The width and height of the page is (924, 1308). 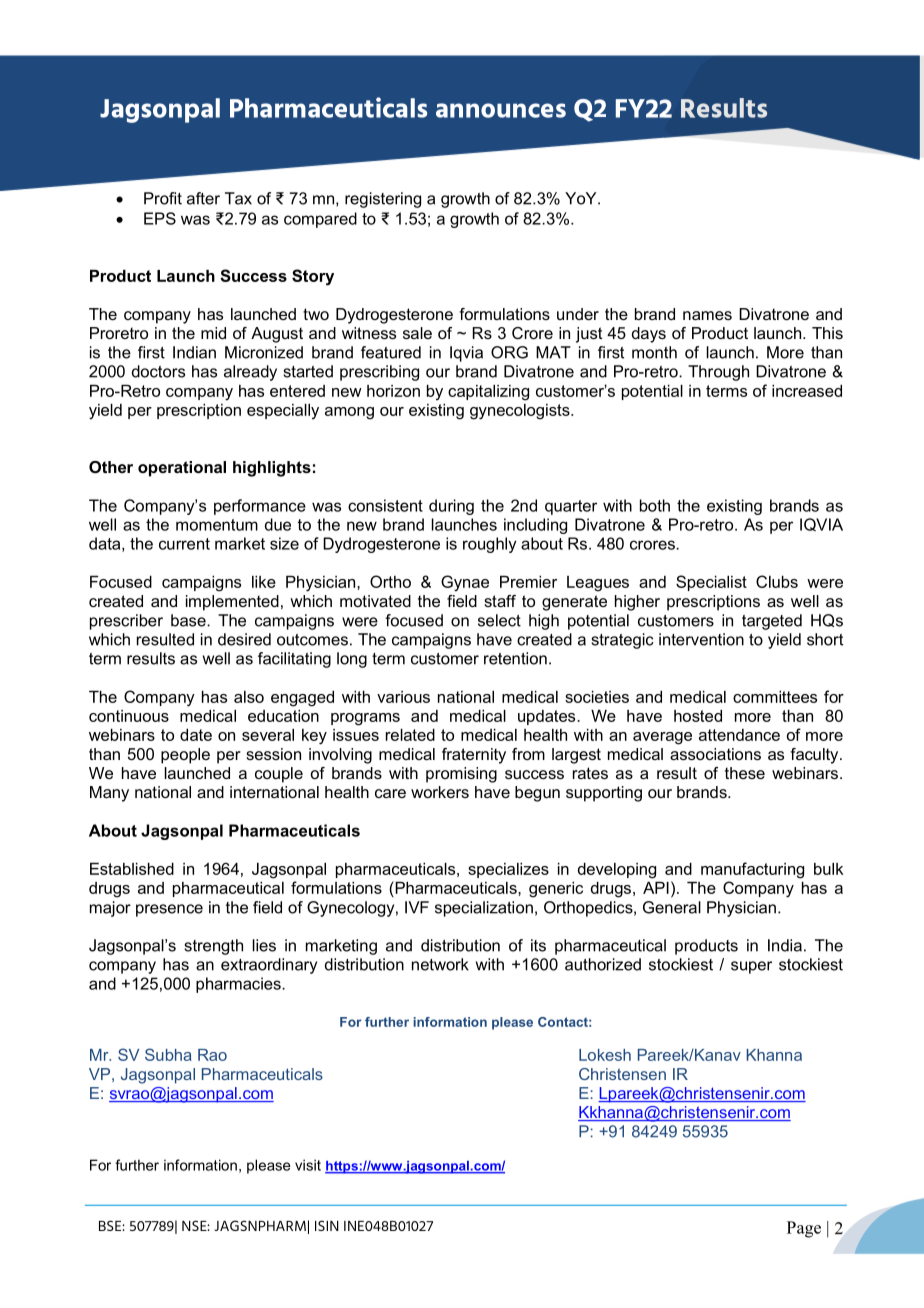 What do you see at coordinates (751, 967) in the page?
I see `super` at bounding box center [751, 967].
